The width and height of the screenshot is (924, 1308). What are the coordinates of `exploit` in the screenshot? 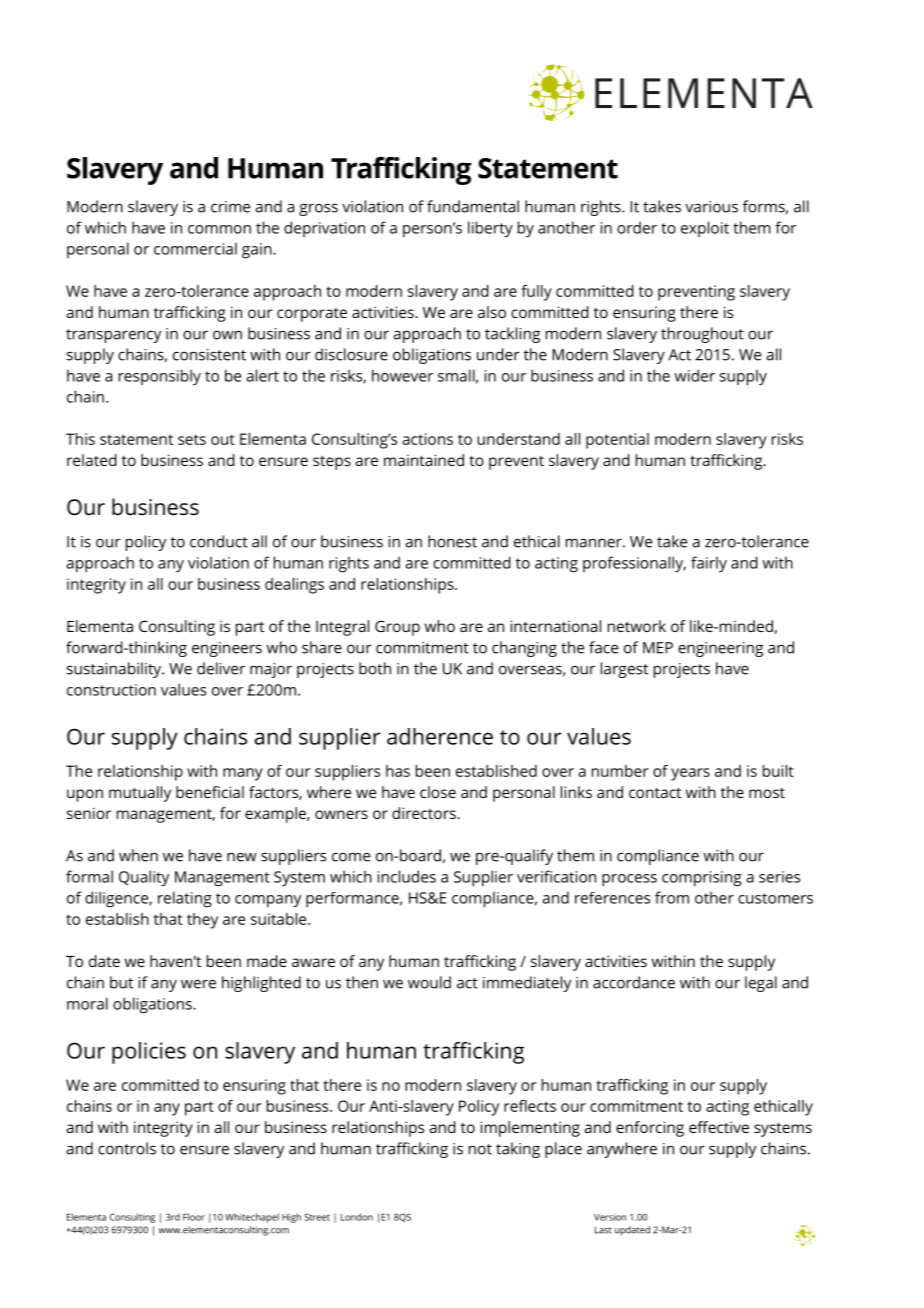 It's located at (705, 229).
